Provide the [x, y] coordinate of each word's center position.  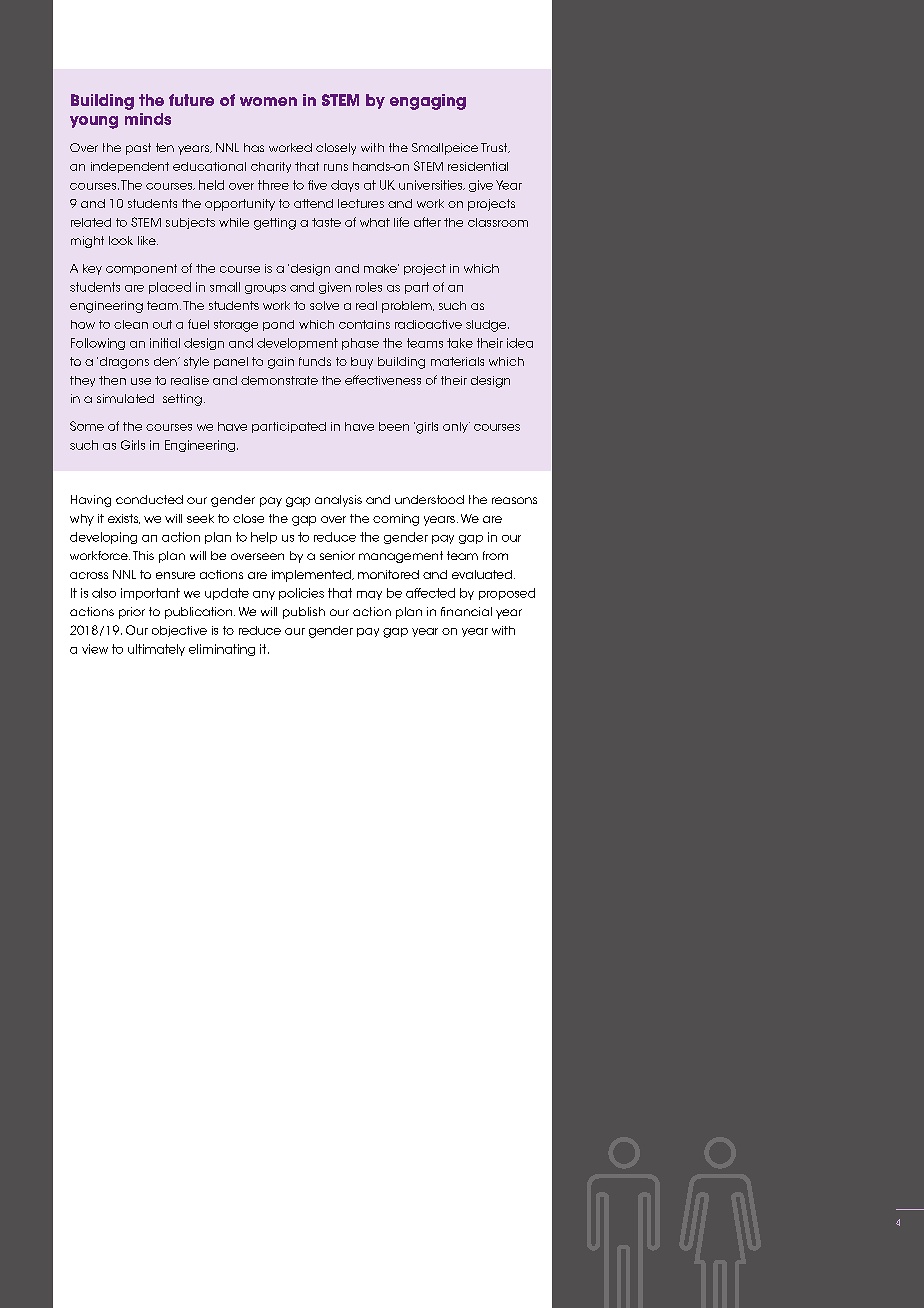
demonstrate [279, 380]
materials [457, 361]
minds [148, 119]
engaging [428, 102]
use [141, 381]
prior [132, 613]
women [268, 101]
